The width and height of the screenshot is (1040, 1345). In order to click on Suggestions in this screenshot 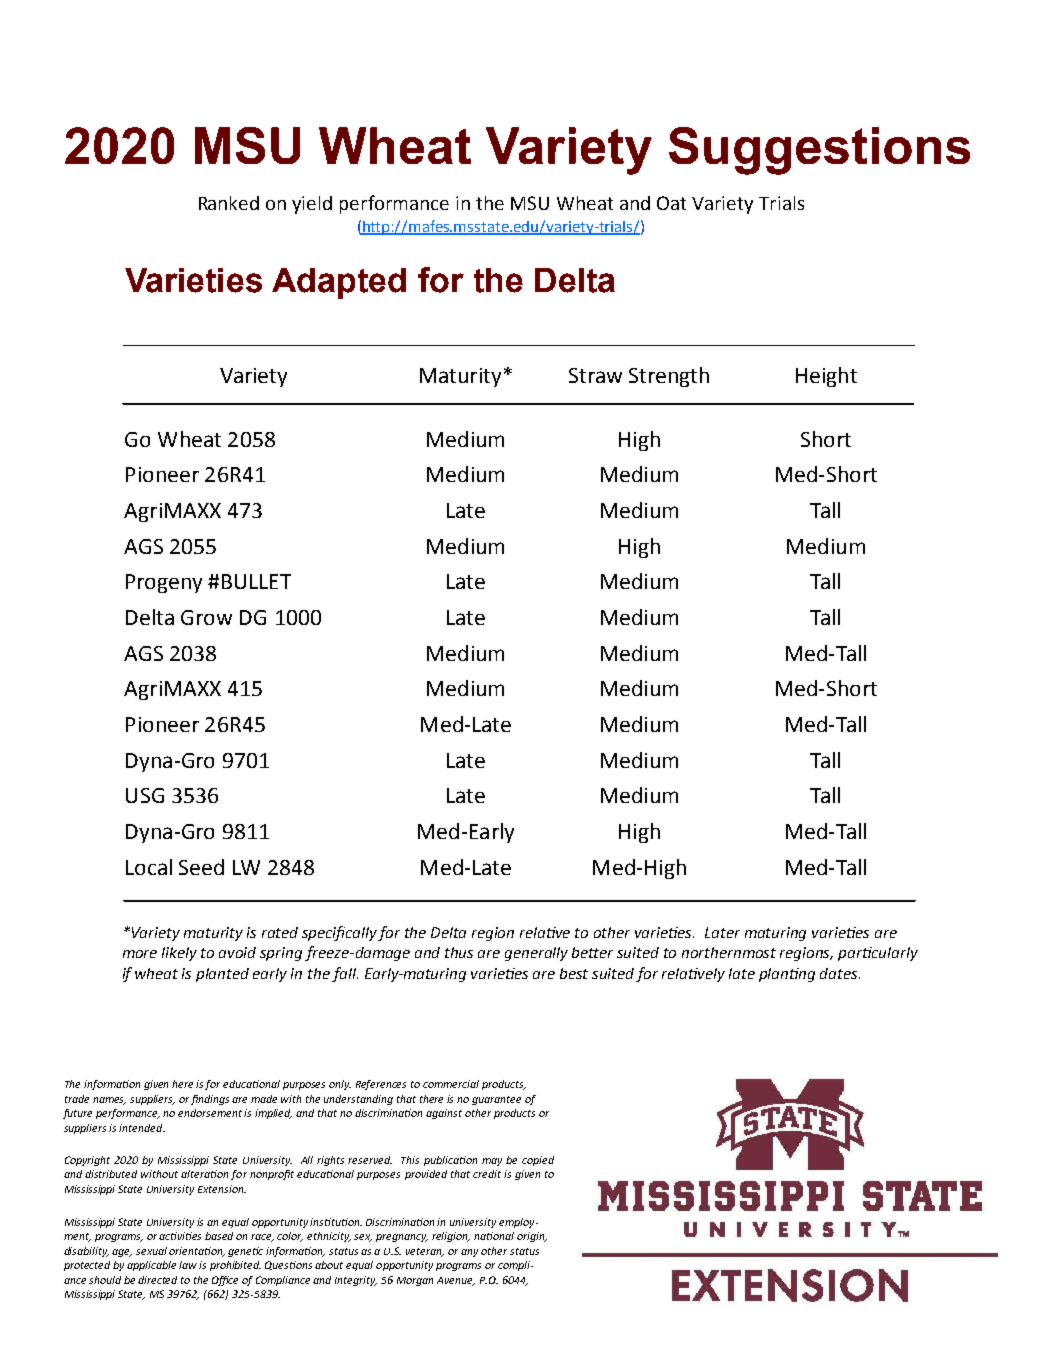, I will do `click(819, 151)`.
